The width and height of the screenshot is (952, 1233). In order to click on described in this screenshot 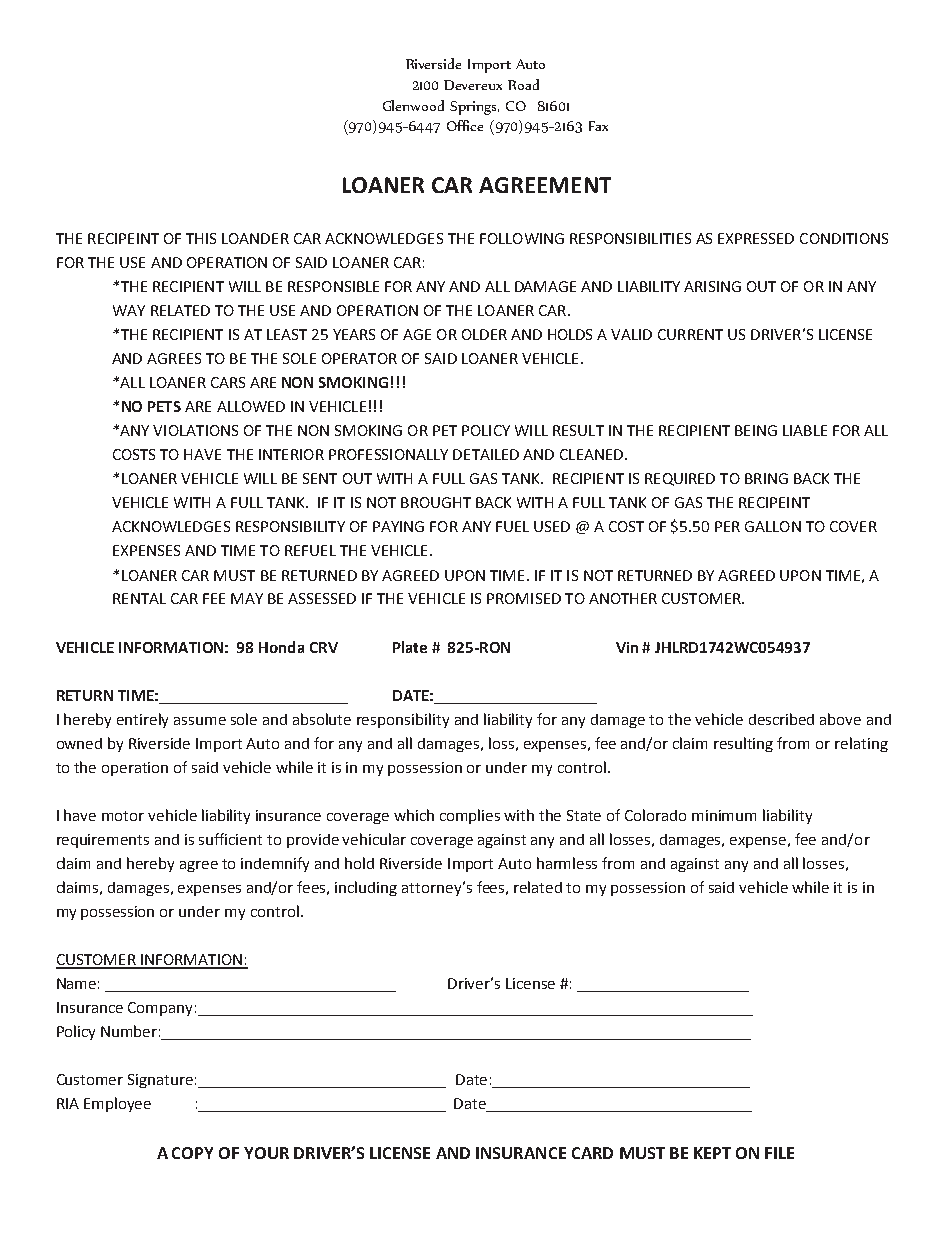, I will do `click(781, 719)`.
